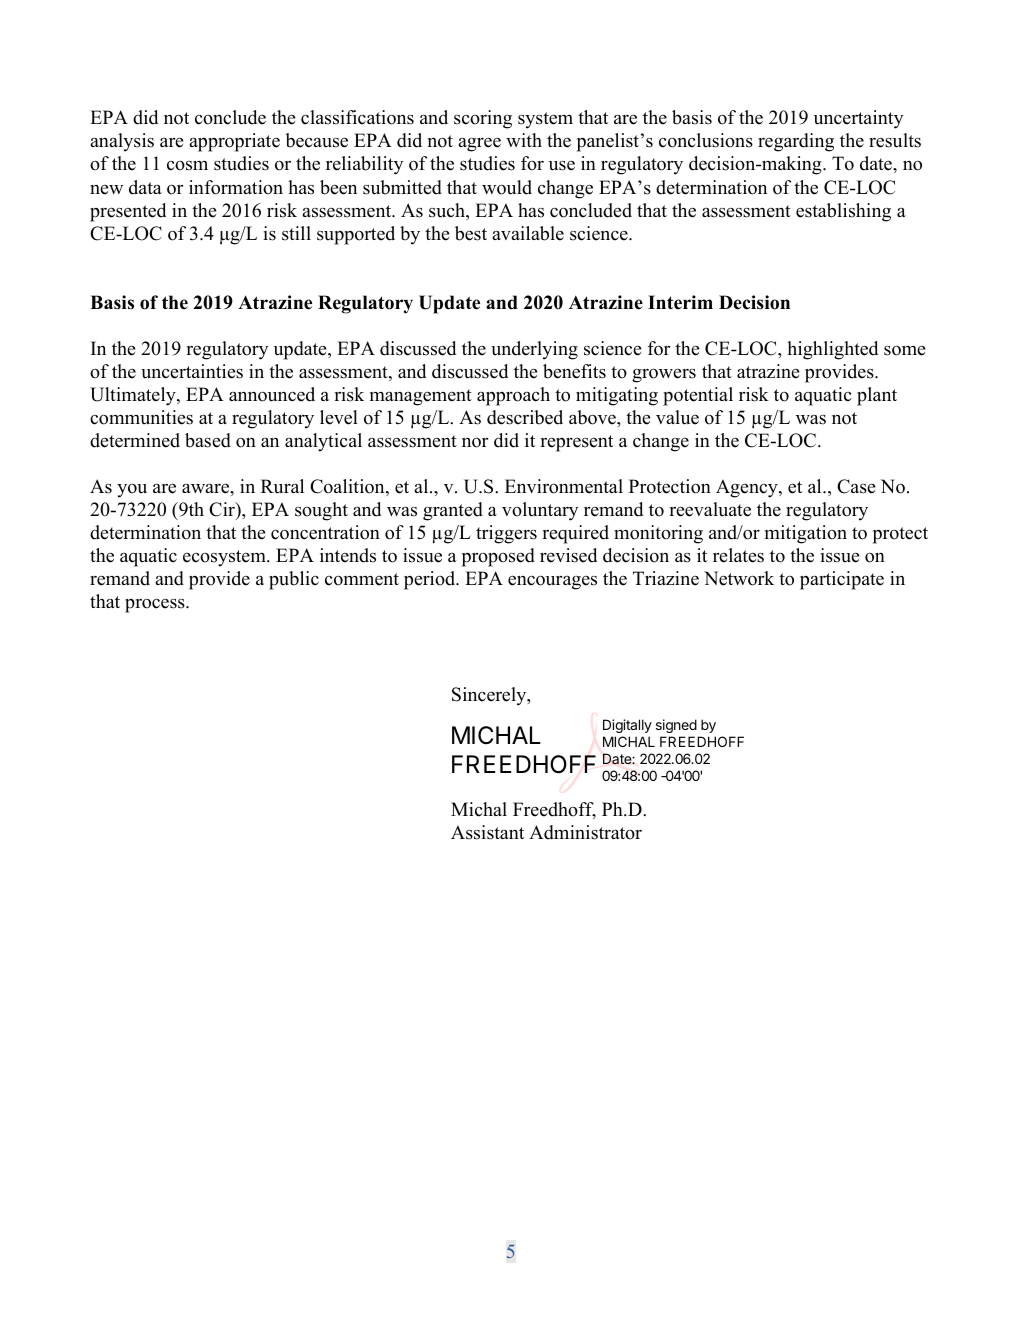 The width and height of the screenshot is (1022, 1323). What do you see at coordinates (487, 832) in the screenshot?
I see `Assistant` at bounding box center [487, 832].
